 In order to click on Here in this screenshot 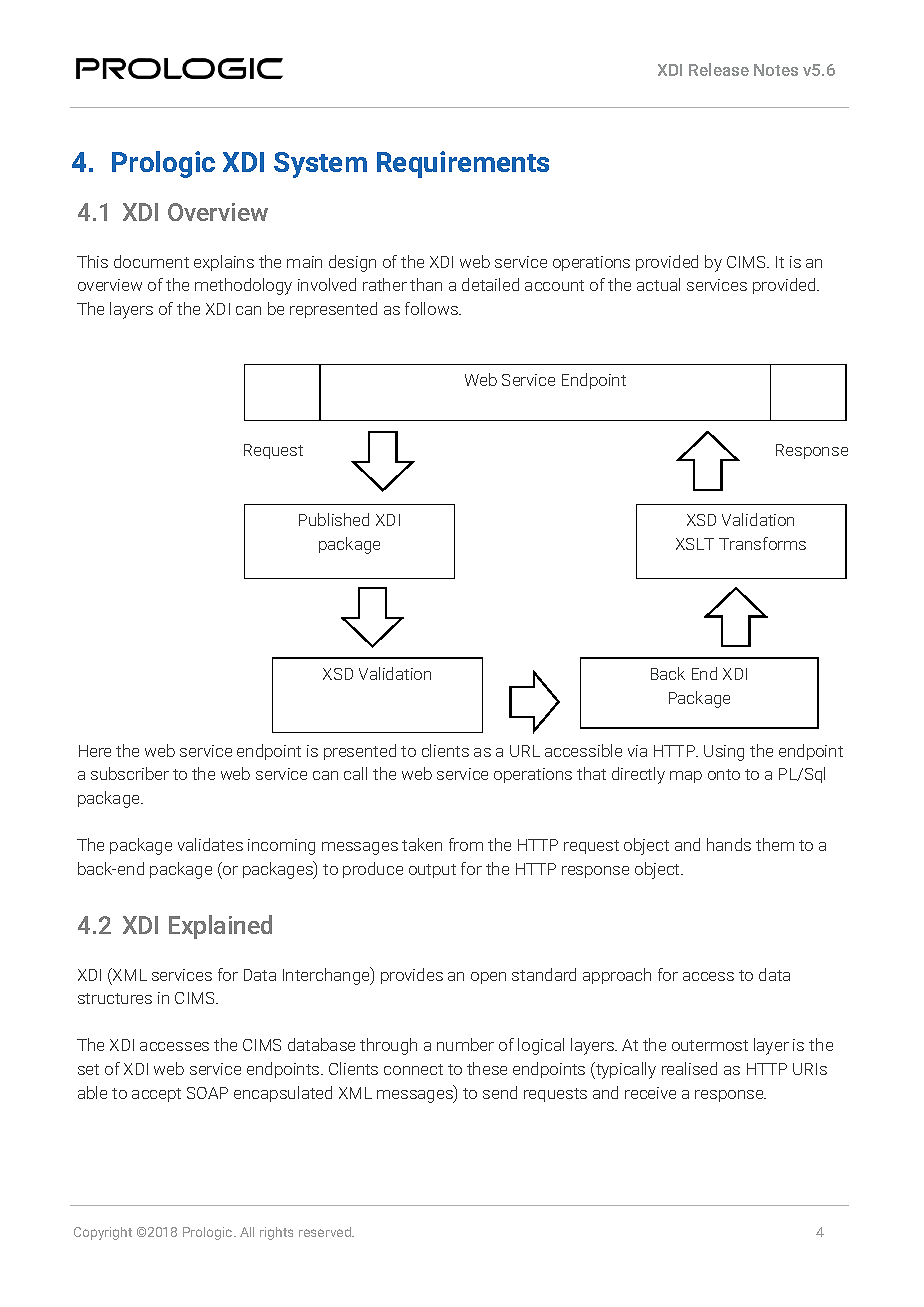, I will do `click(95, 751)`.
